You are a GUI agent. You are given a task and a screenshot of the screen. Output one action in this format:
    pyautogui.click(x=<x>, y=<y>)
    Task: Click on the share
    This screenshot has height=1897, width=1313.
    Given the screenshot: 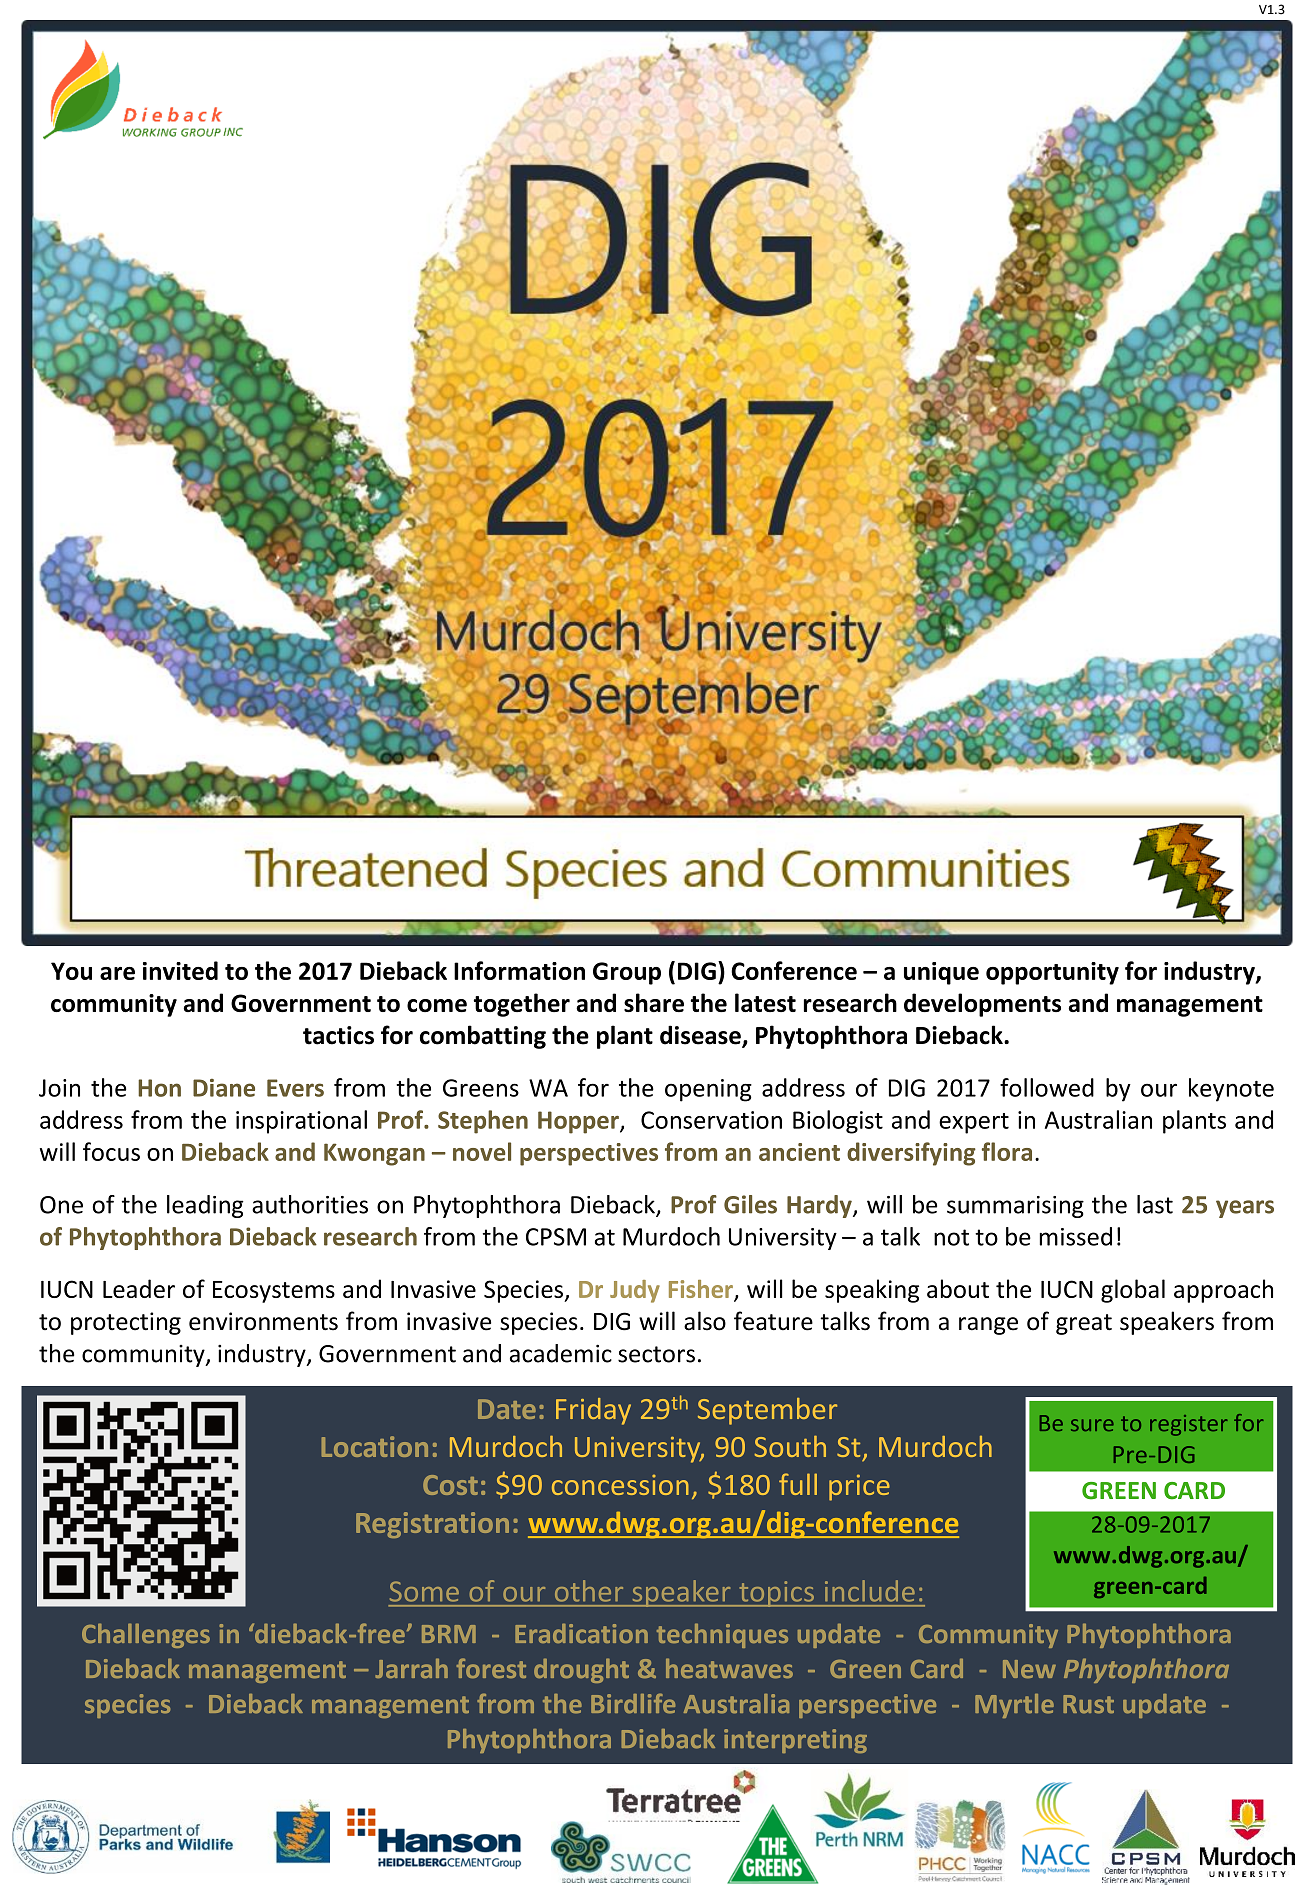 What is the action you would take?
    pyautogui.click(x=654, y=1002)
